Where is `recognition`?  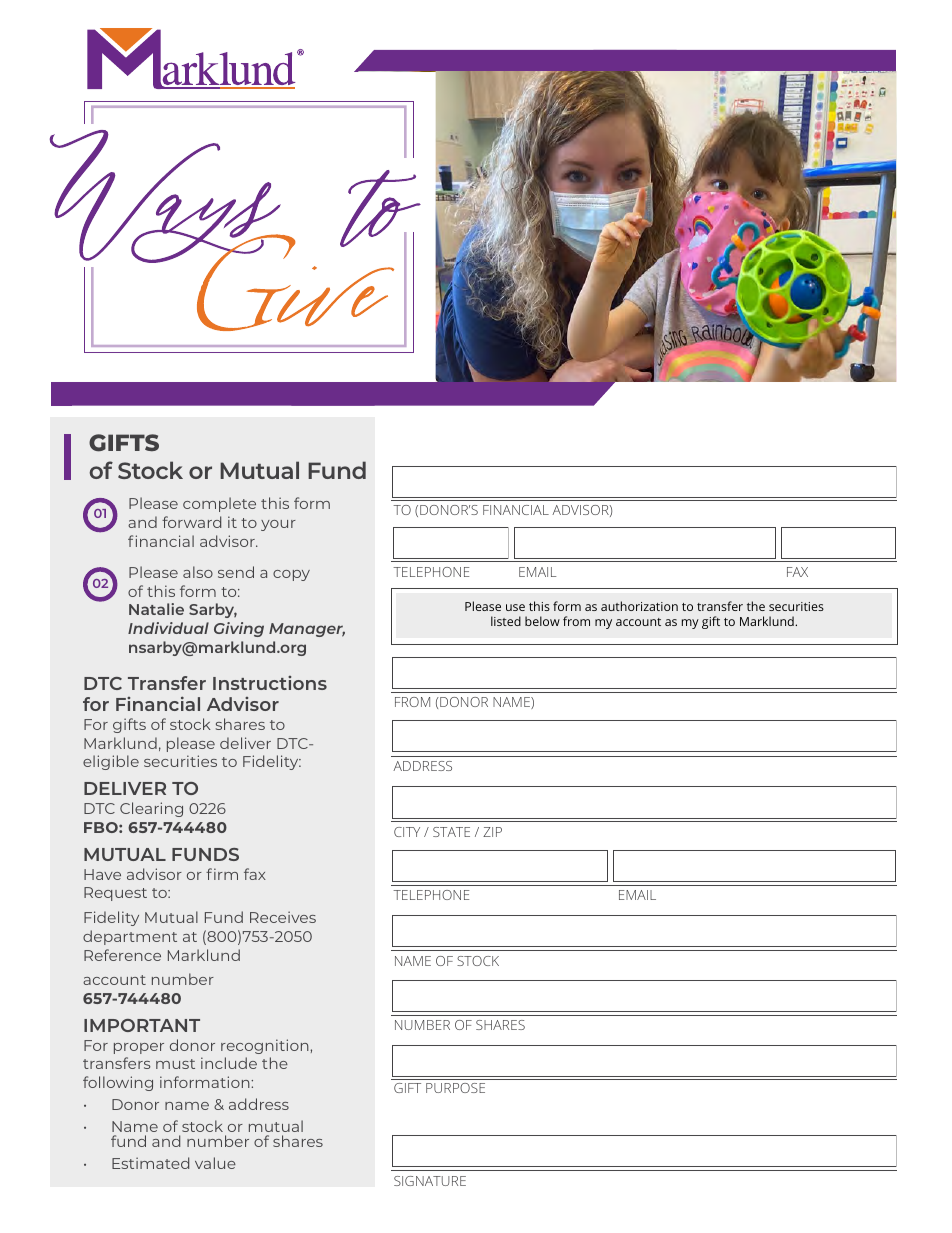
recognition is located at coordinates (266, 1046).
